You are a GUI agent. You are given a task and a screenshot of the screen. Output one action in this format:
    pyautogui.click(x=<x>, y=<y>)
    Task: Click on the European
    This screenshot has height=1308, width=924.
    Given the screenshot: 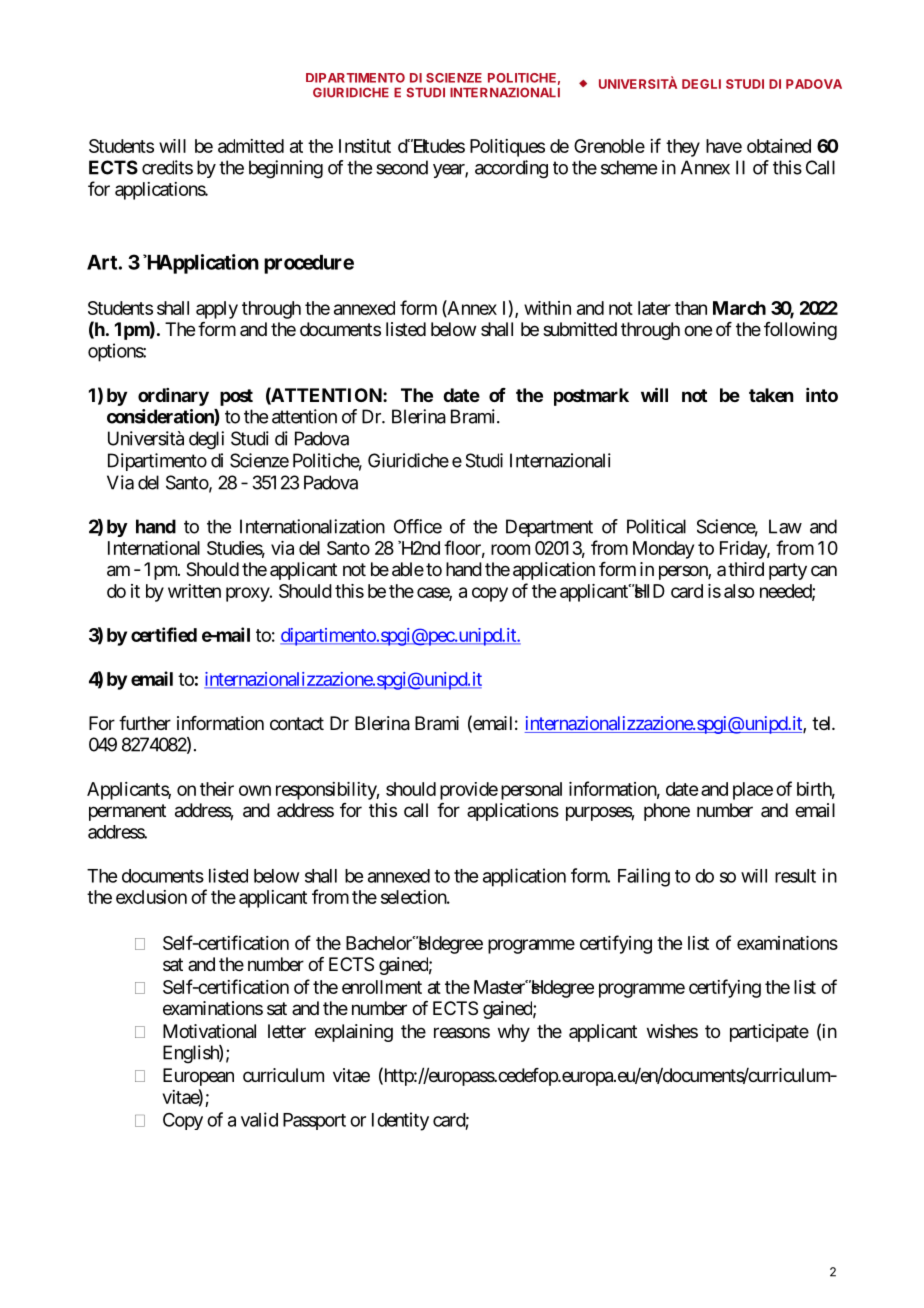 What is the action you would take?
    pyautogui.click(x=198, y=1077)
